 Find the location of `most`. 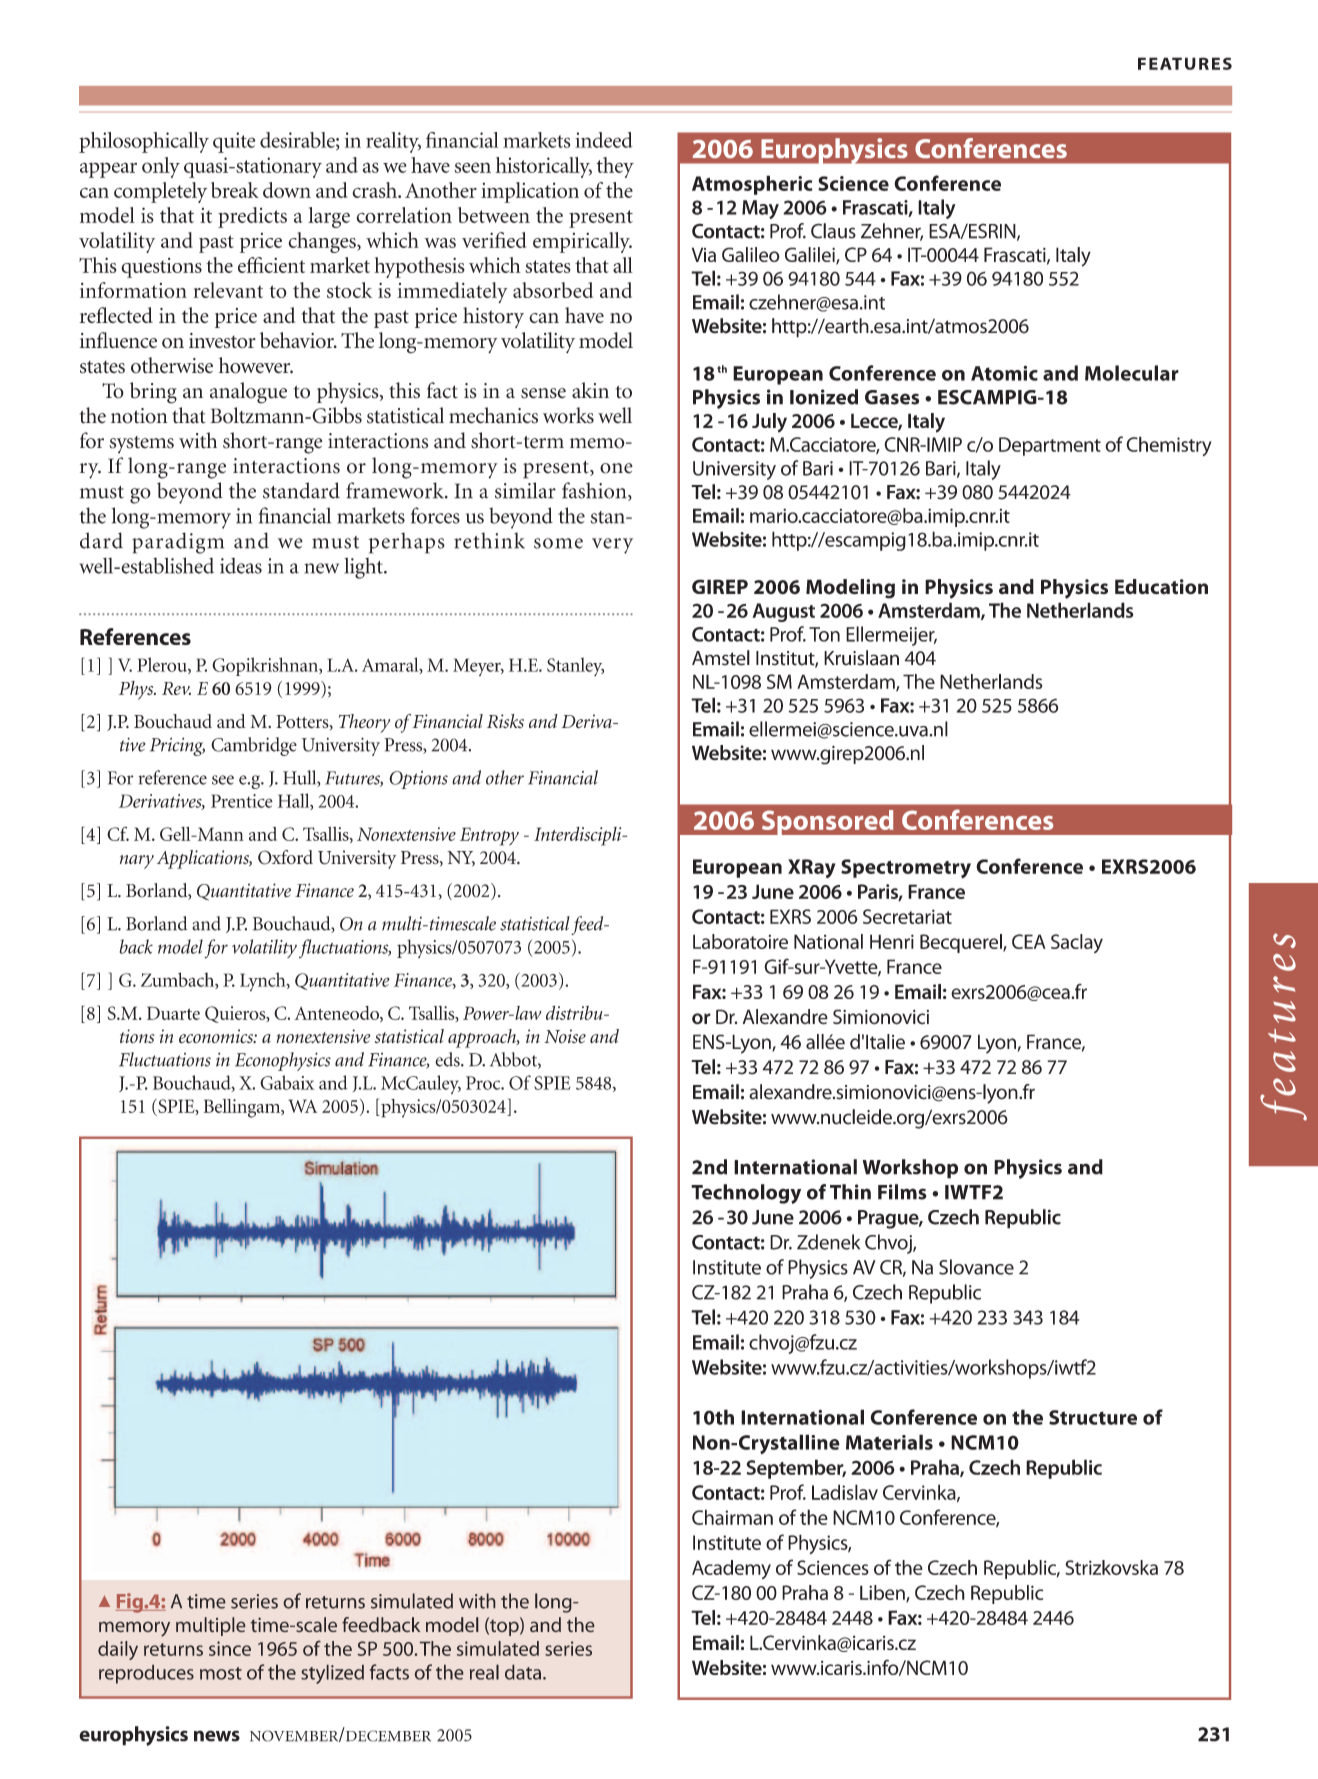

most is located at coordinates (221, 1673).
